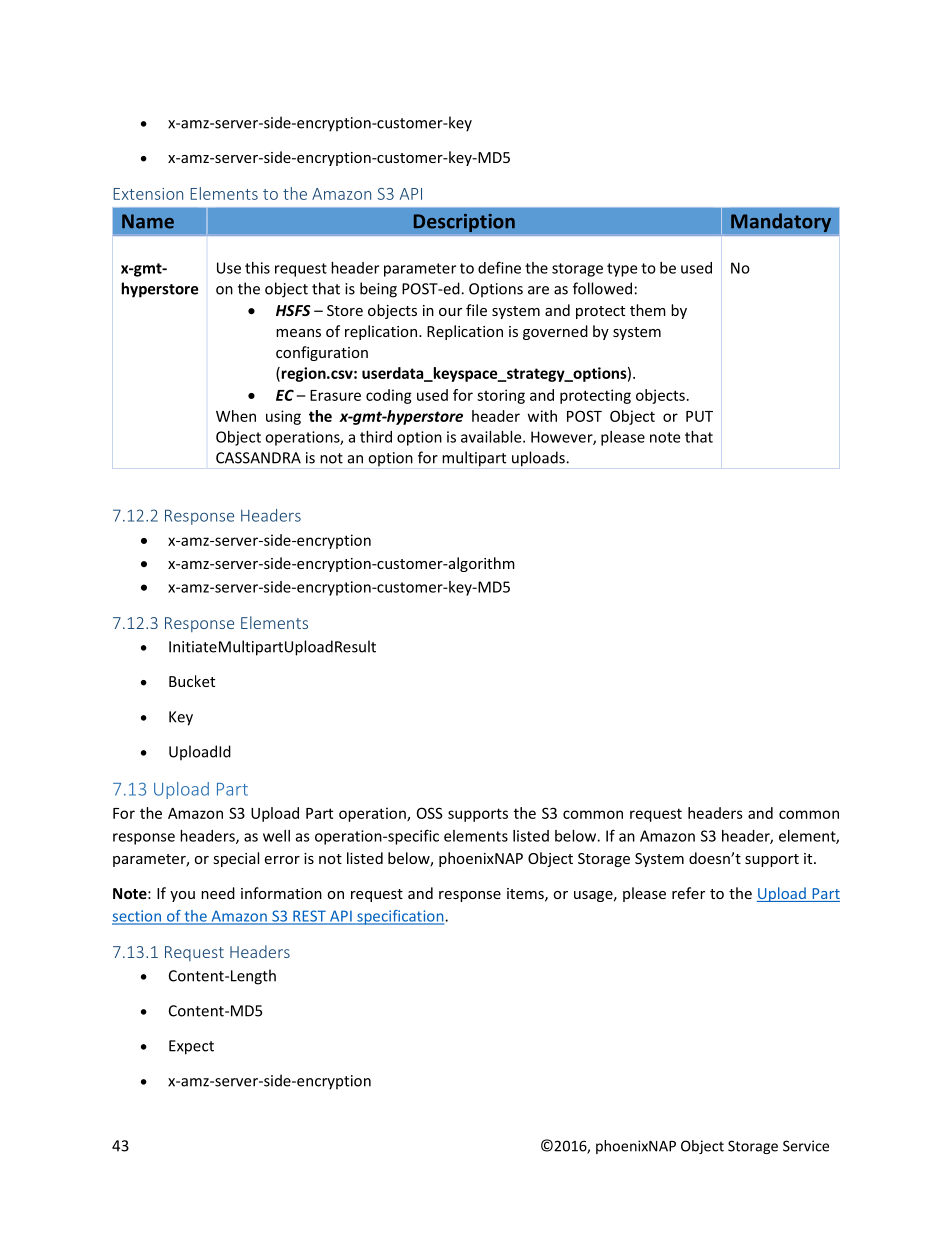 Image resolution: width=952 pixels, height=1233 pixels. I want to click on Name, so click(148, 221).
